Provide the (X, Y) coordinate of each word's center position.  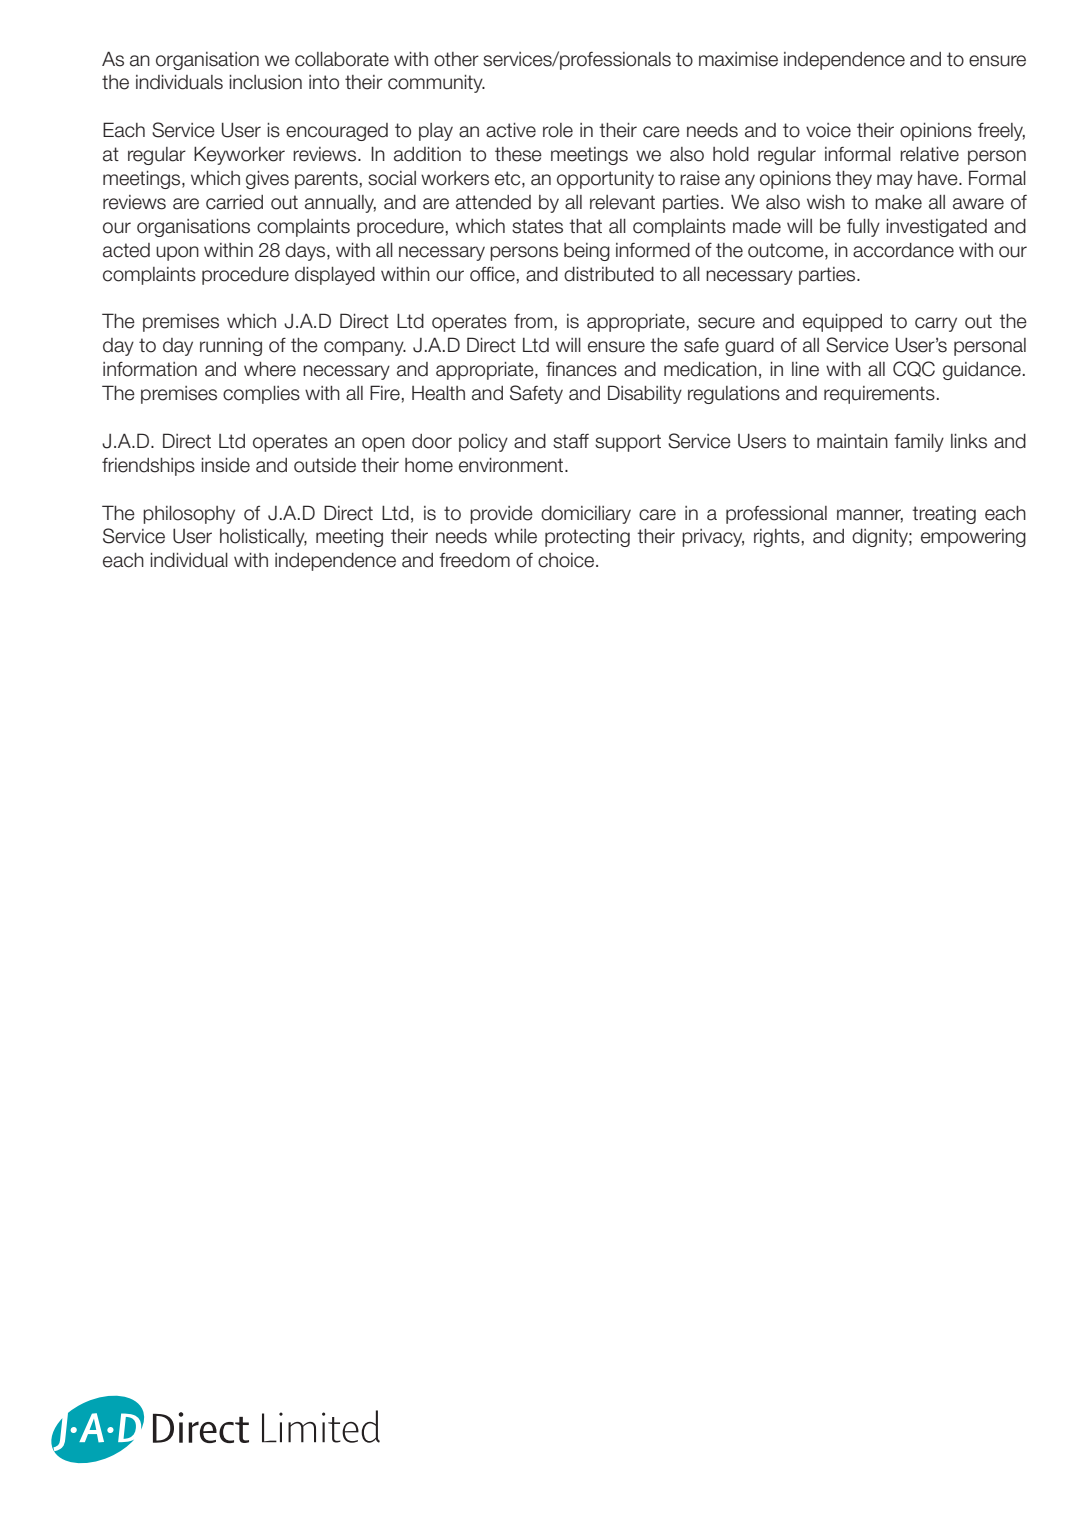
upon (177, 253)
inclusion (265, 82)
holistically (263, 538)
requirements (879, 395)
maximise (738, 59)
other (456, 59)
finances (581, 369)
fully (863, 227)
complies (261, 395)
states (537, 226)
